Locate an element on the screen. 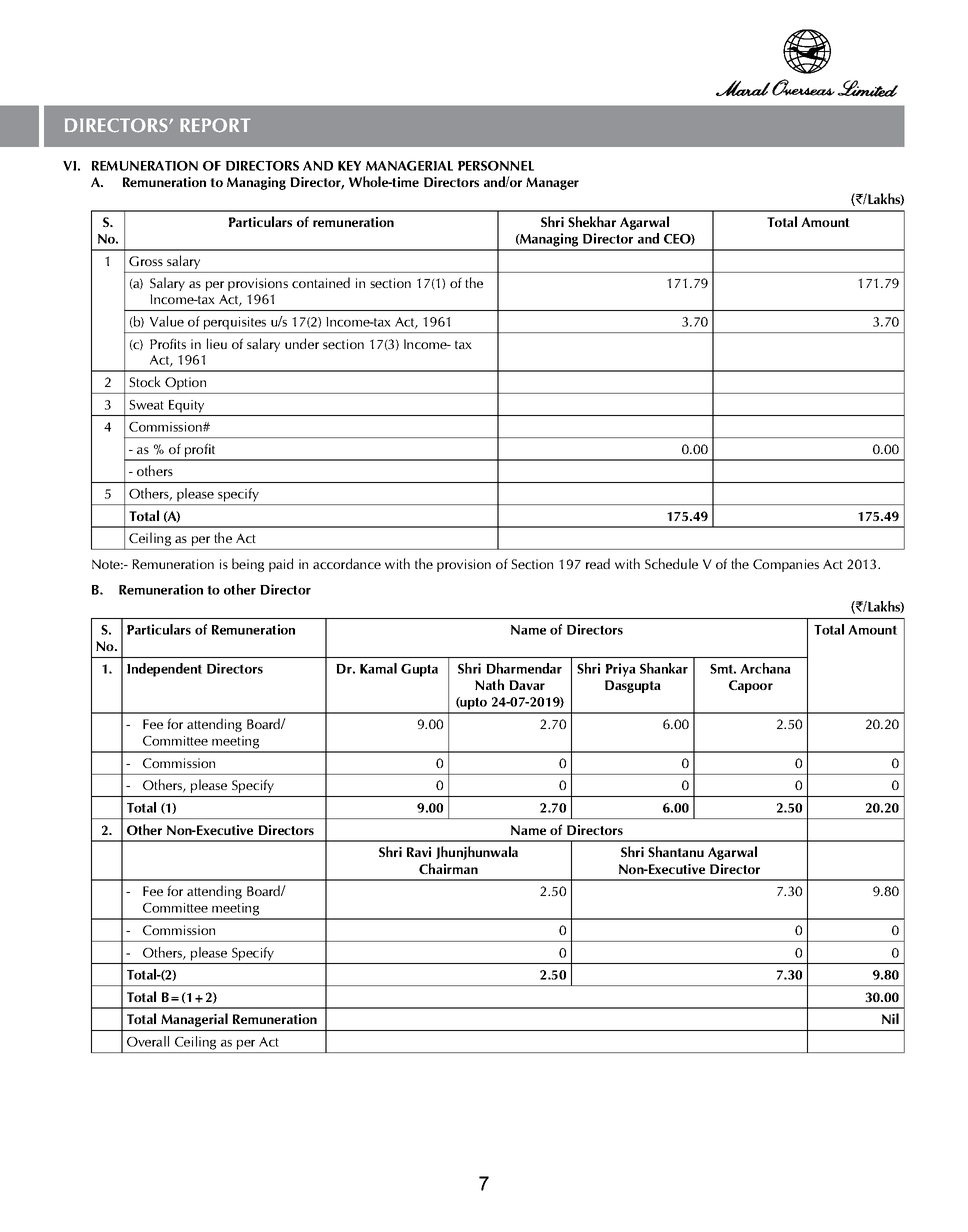 This screenshot has height=1232, width=968. Shekhar is located at coordinates (592, 221).
